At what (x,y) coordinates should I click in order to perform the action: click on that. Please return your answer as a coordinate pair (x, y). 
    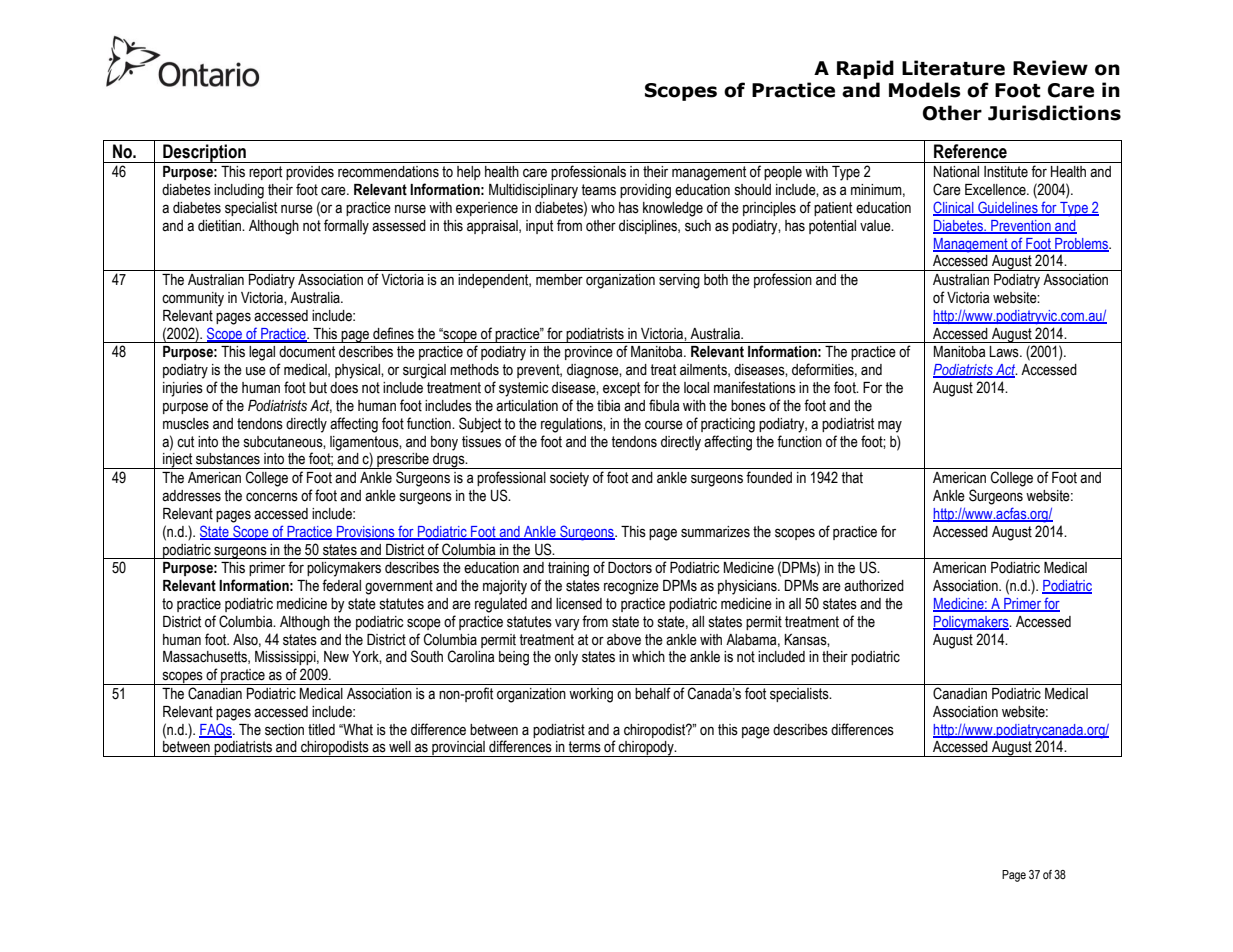
    Looking at the image, I should click on (852, 478).
